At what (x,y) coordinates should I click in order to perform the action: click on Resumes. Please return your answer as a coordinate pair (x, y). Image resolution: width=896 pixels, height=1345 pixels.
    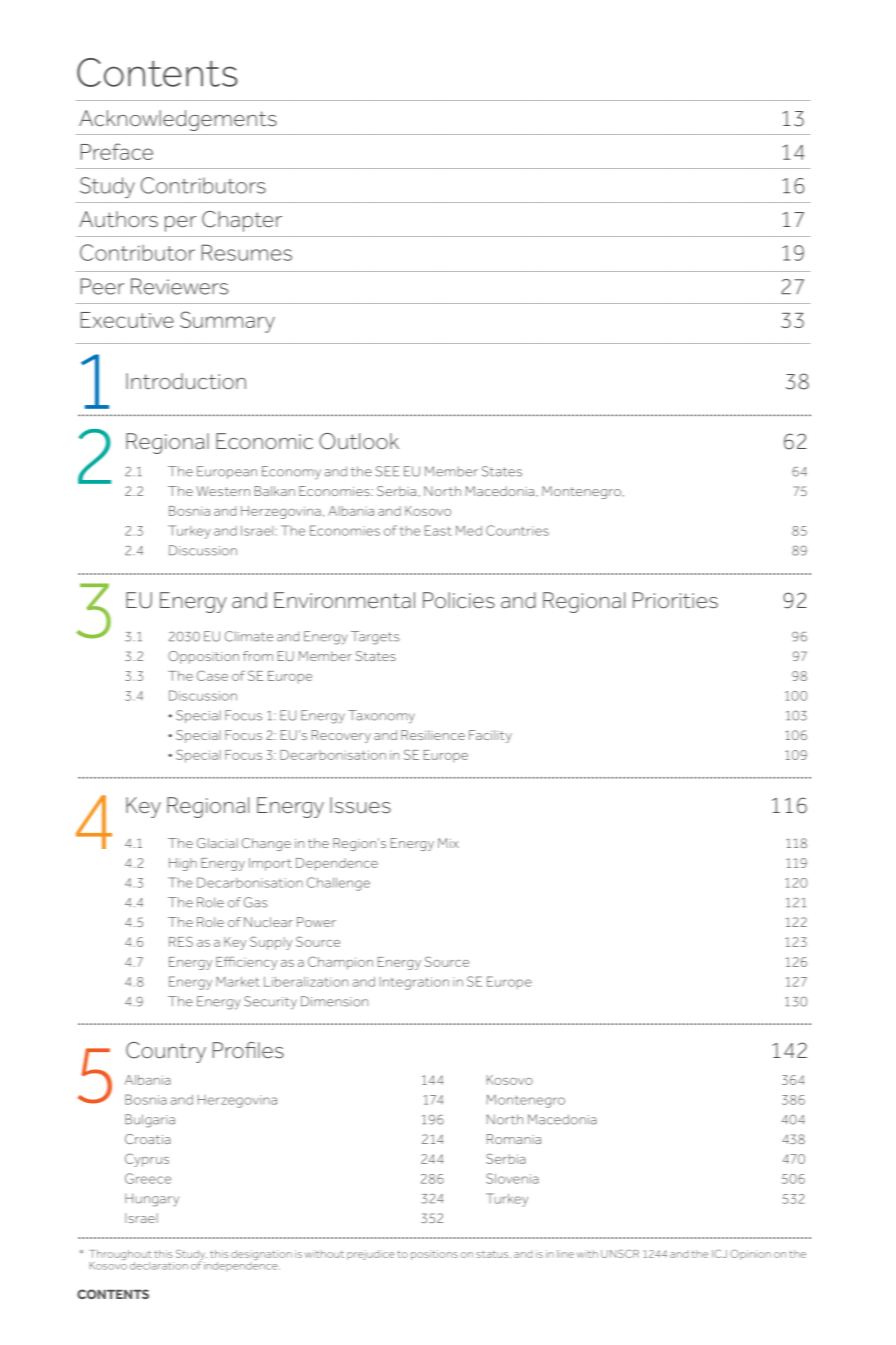
    Looking at the image, I should click on (247, 252).
